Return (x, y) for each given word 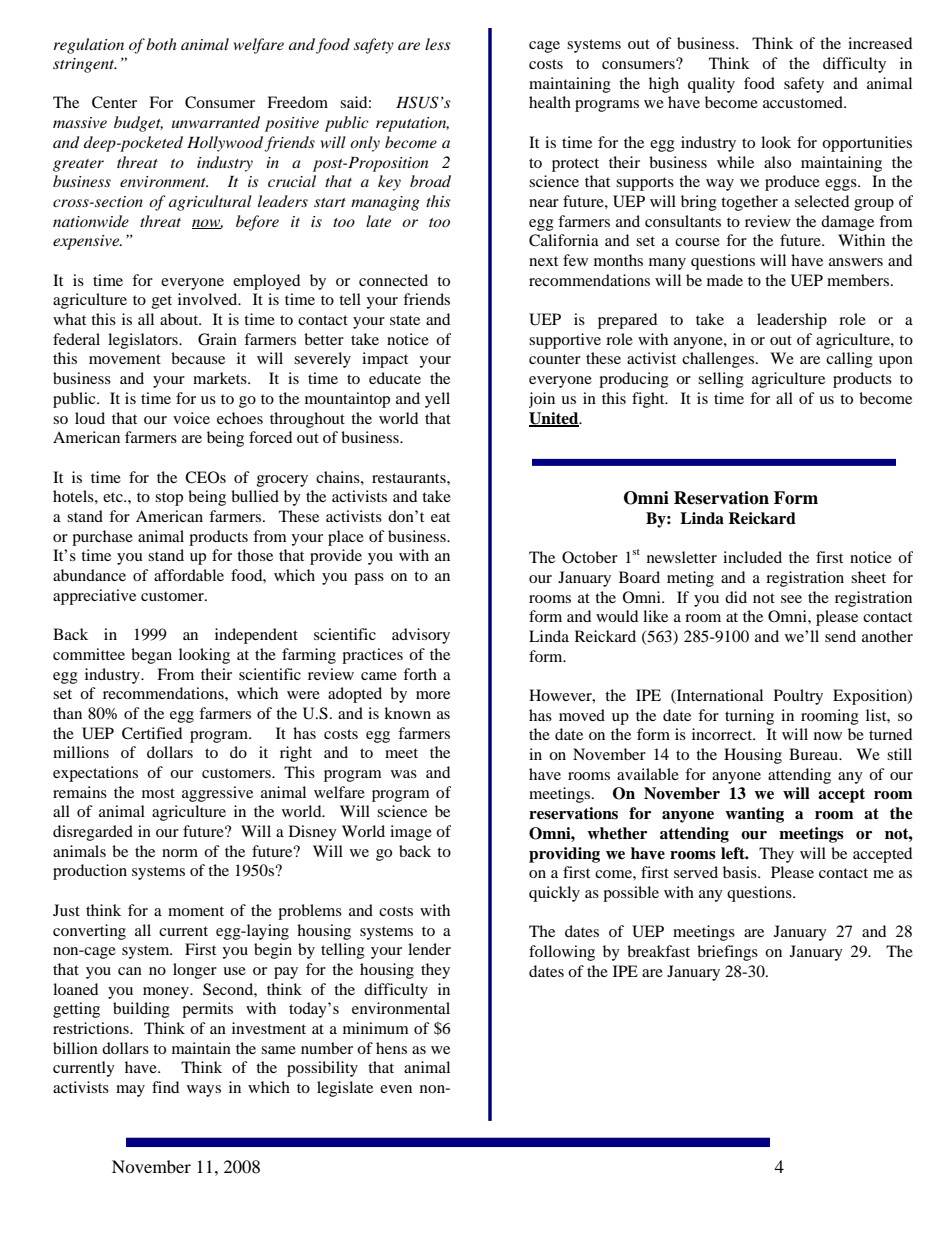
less (438, 44)
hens (391, 1048)
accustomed (804, 102)
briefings (727, 953)
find (165, 1087)
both (161, 44)
